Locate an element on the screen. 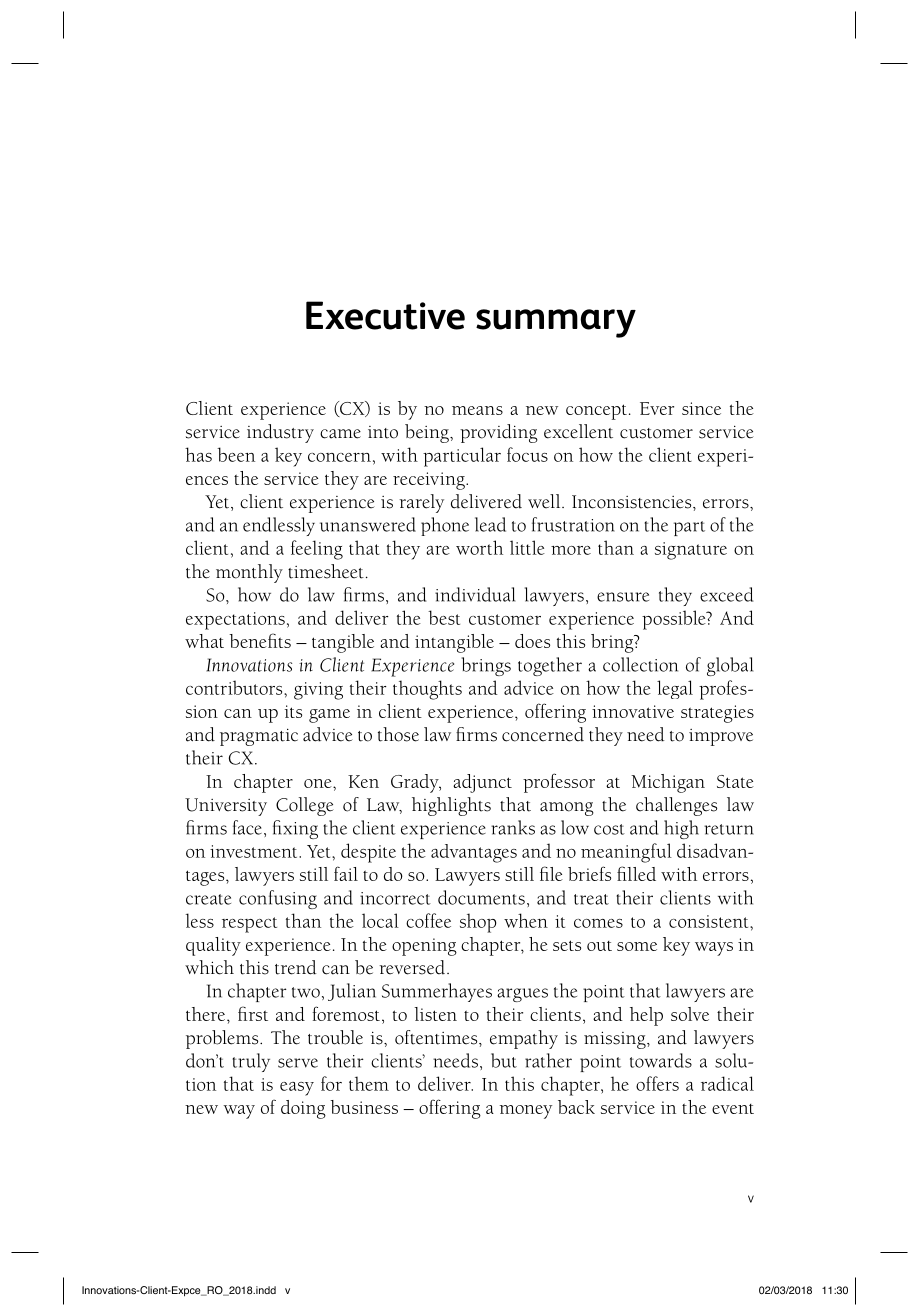 The image size is (919, 1316). monthly is located at coordinates (249, 573).
